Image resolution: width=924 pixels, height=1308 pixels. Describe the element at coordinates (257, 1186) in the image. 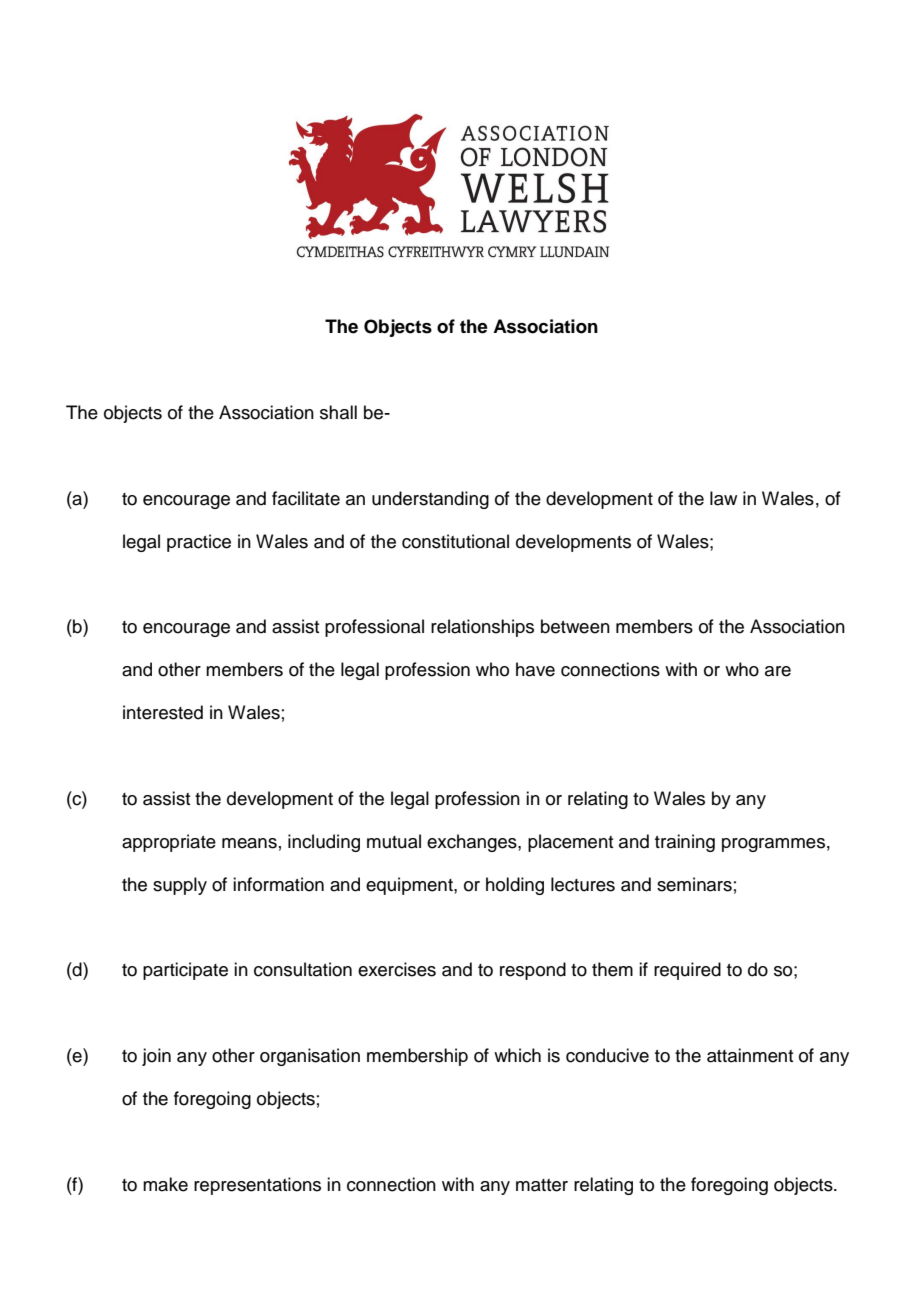

I see `representations` at that location.
